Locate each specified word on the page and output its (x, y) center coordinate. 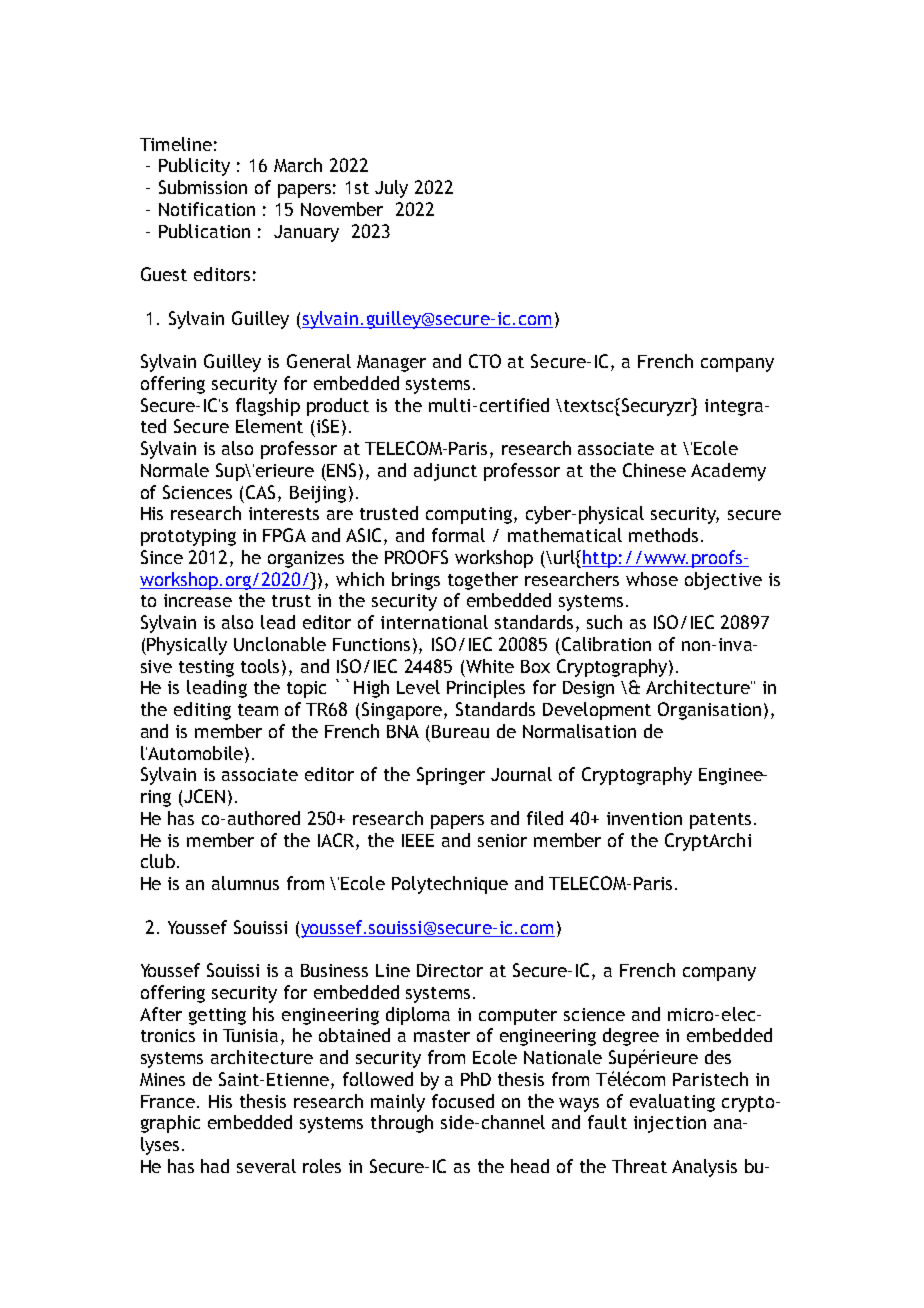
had (215, 1166)
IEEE (418, 840)
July (391, 189)
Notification (207, 209)
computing (469, 515)
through (402, 1124)
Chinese (654, 470)
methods (663, 535)
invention (644, 818)
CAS (260, 492)
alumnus (245, 883)
